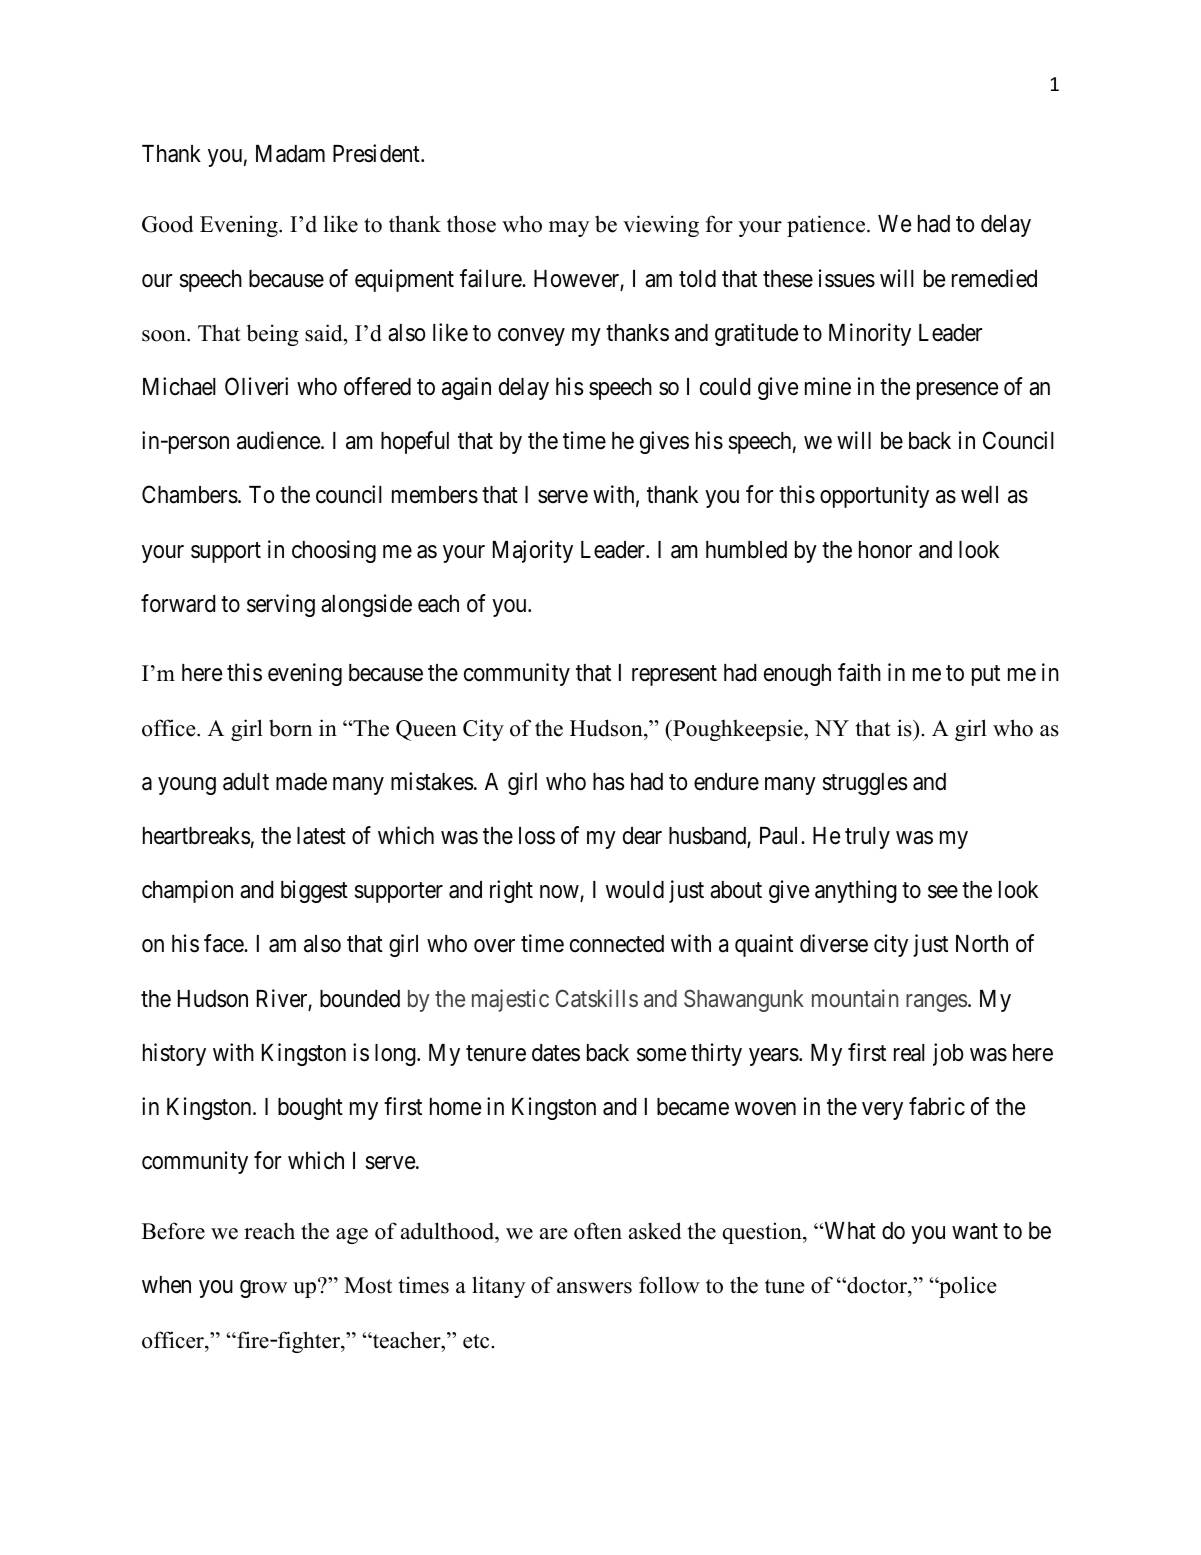  Describe the element at coordinates (885, 550) in the screenshot. I see `honor` at that location.
